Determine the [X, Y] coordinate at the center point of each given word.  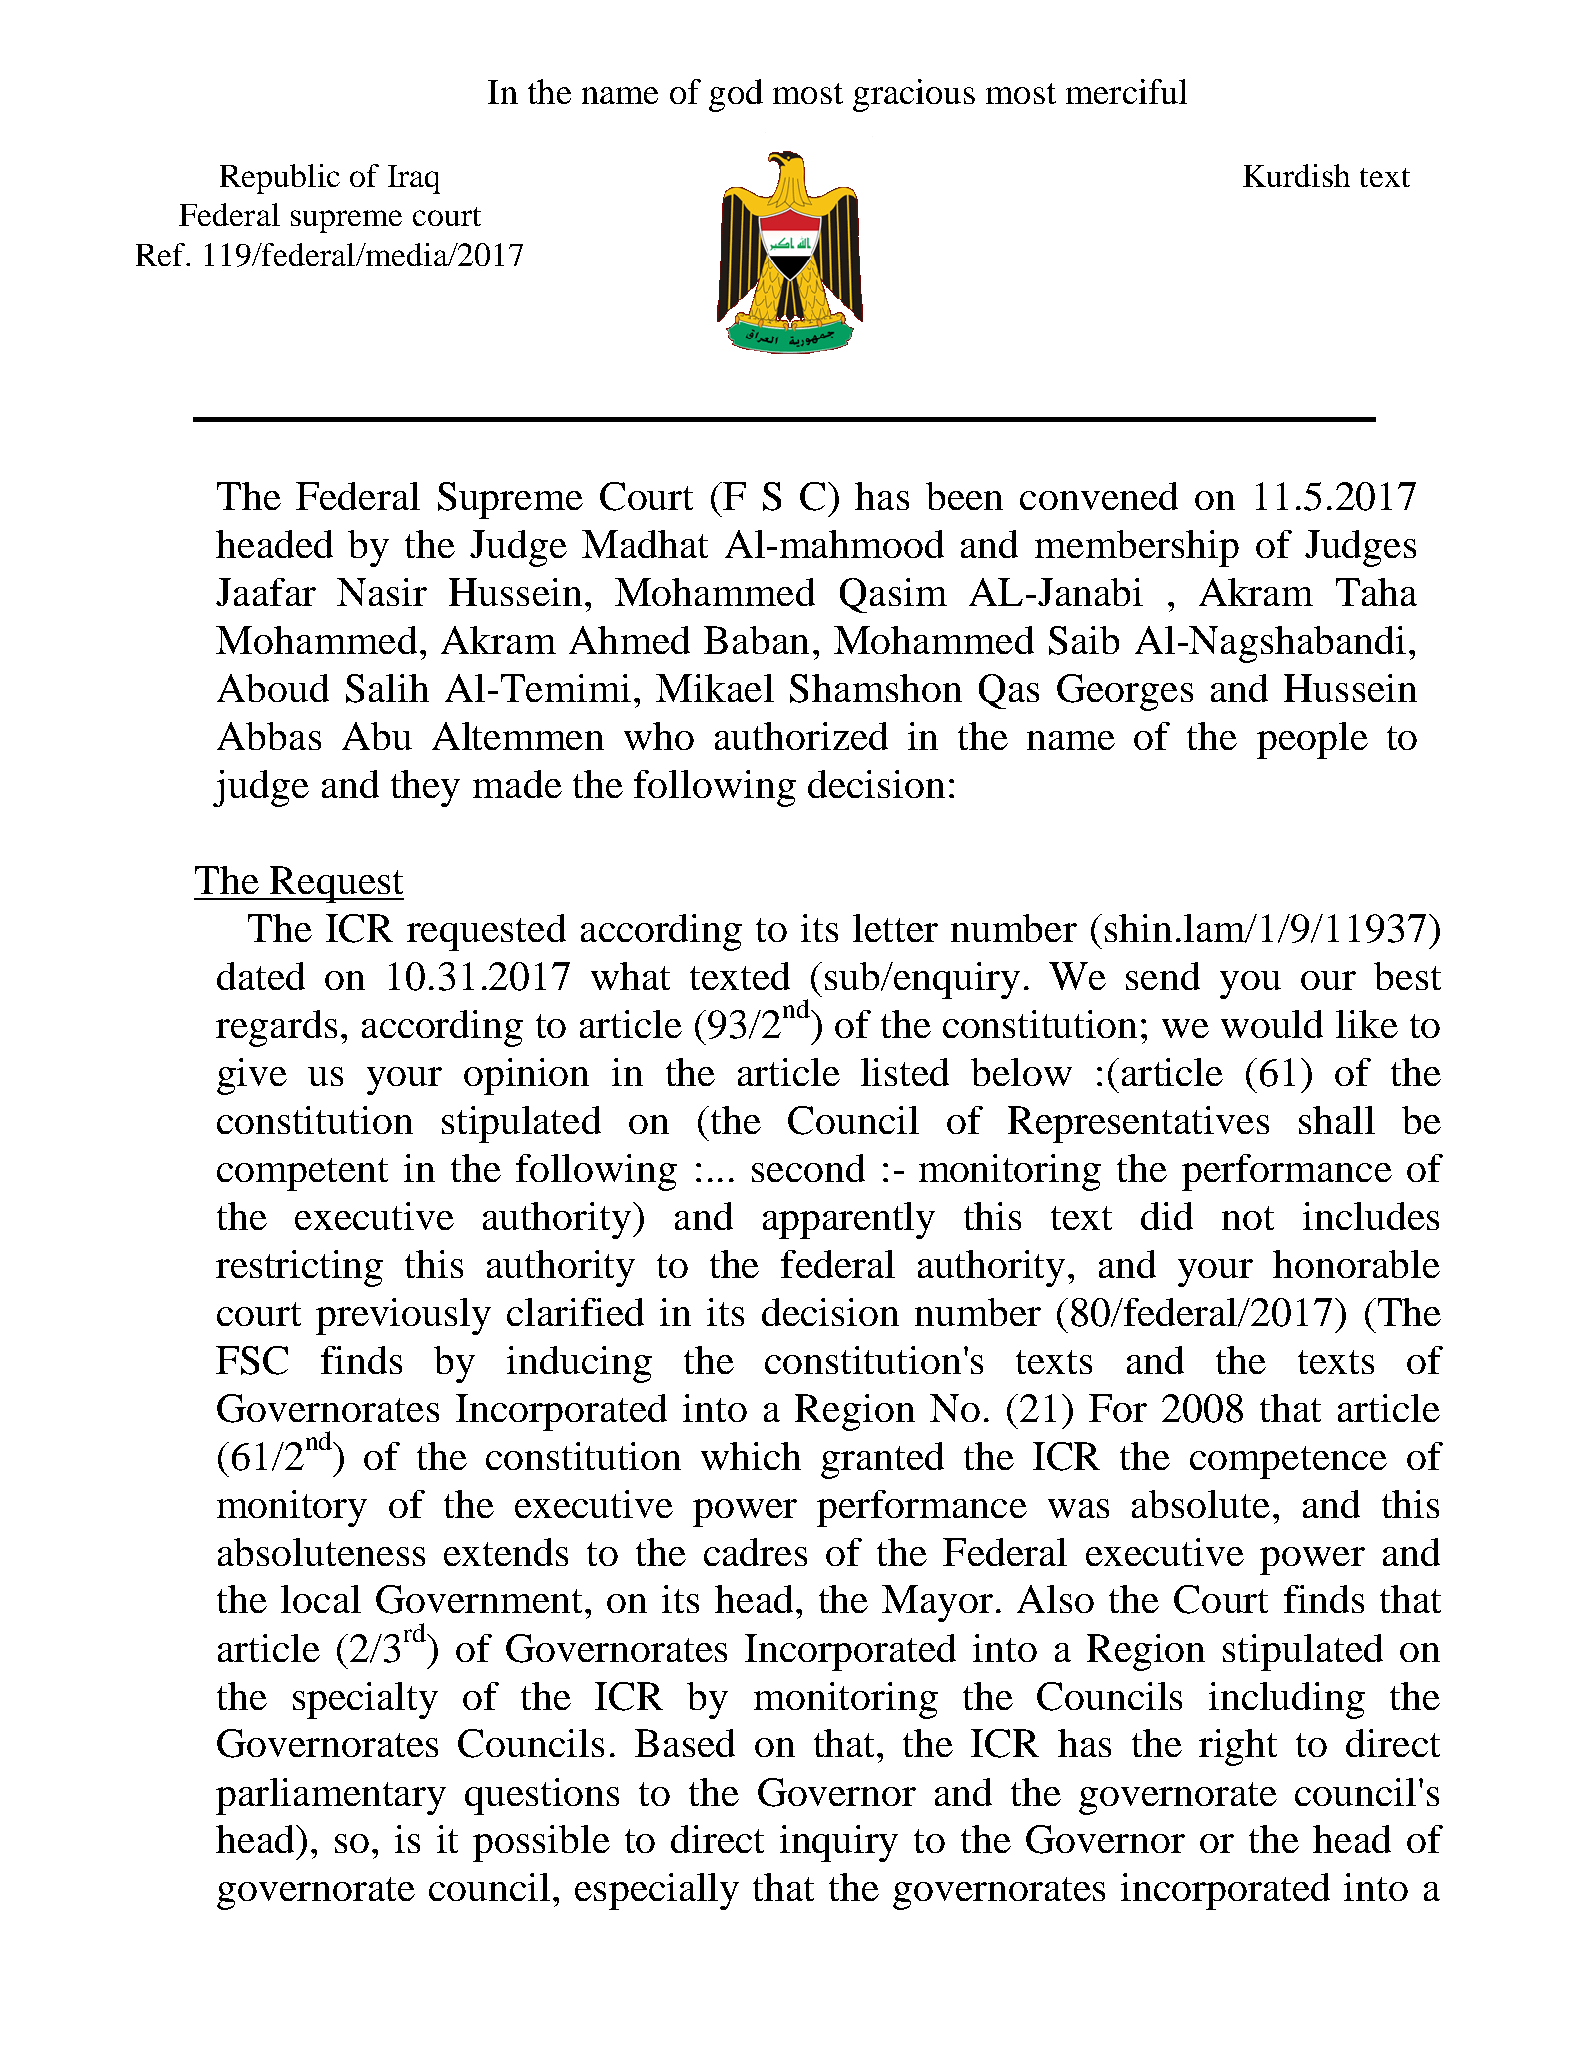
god [736, 95]
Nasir [382, 592]
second [808, 1168]
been [964, 496]
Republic [280, 179]
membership [1137, 548]
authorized [801, 736]
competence [1288, 1462]
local [321, 1599]
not [1248, 1218]
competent [302, 1174]
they [425, 788]
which [751, 1456]
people [1312, 740]
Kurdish [1296, 175]
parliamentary [331, 1796]
